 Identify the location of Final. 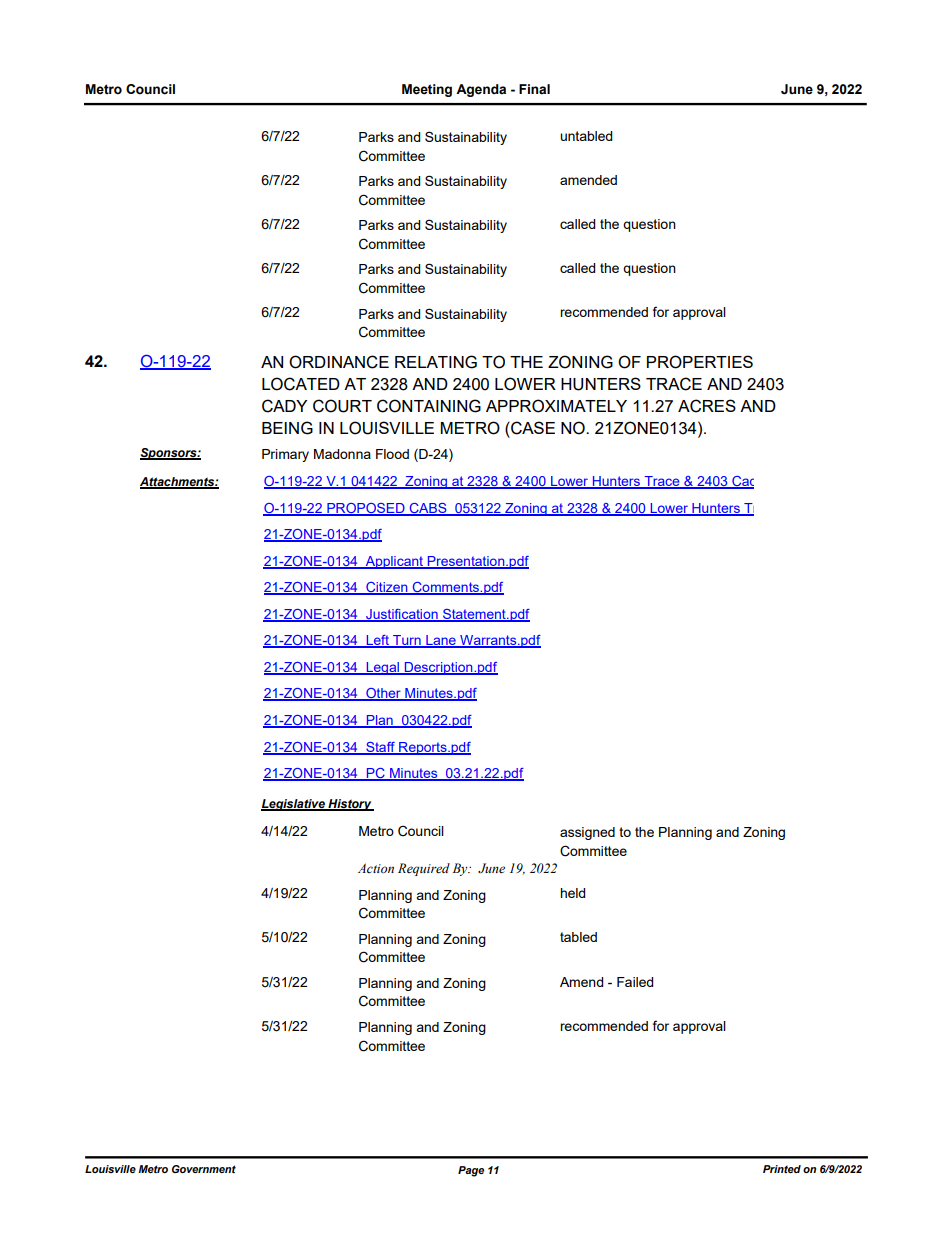
(534, 89).
